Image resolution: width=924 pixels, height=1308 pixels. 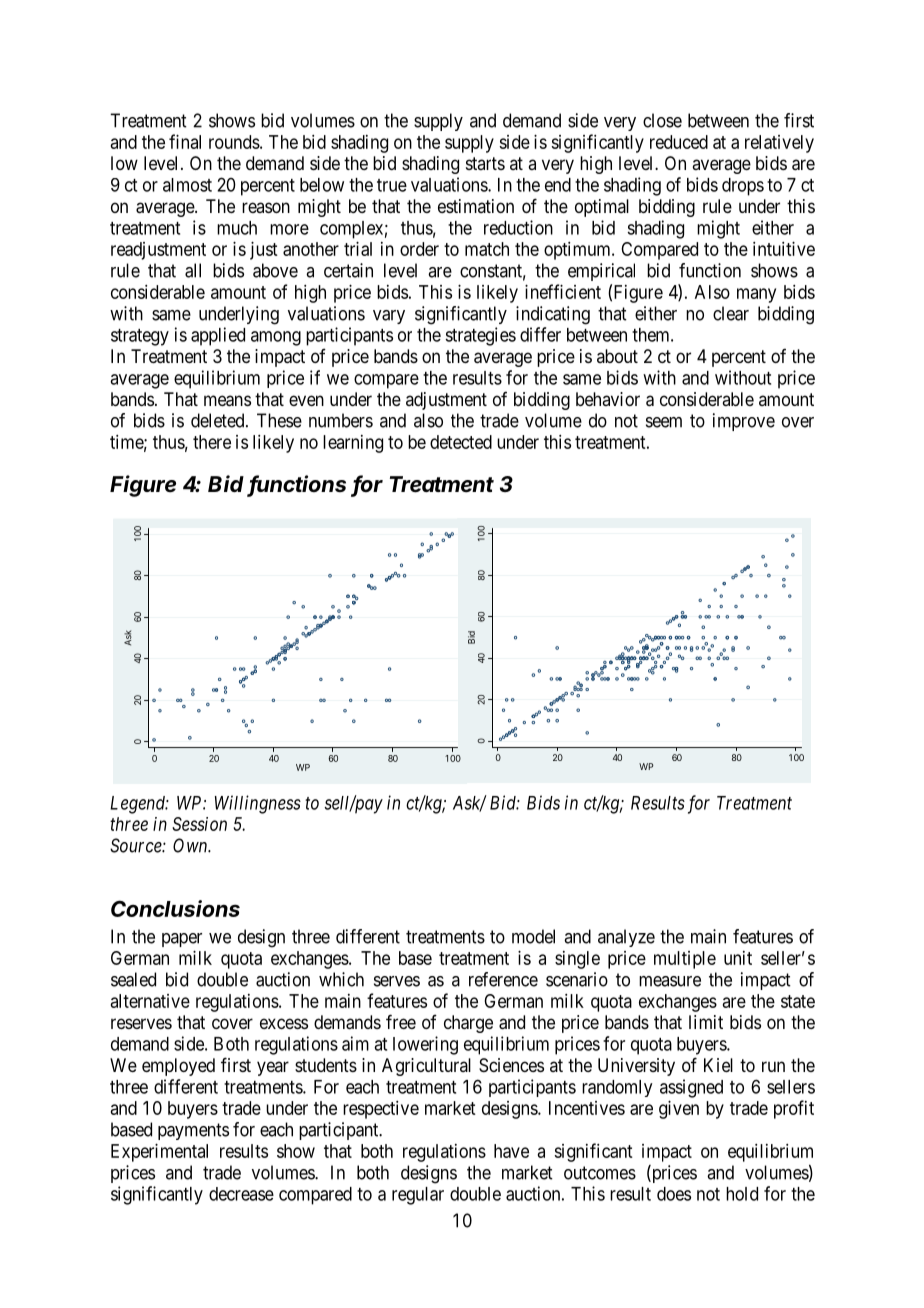 I want to click on unit, so click(x=738, y=958).
